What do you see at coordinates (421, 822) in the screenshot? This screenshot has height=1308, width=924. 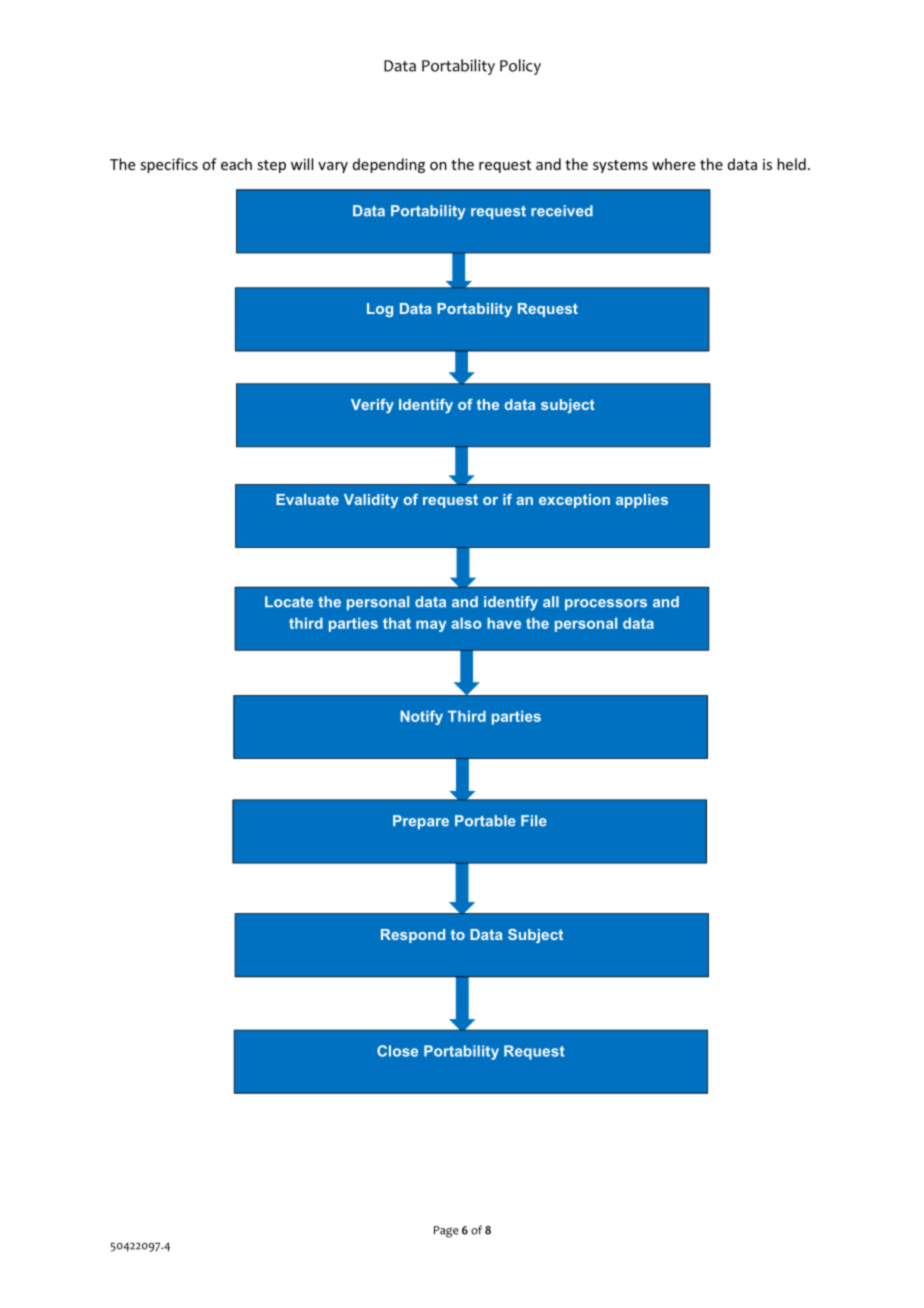 I see `Prepare` at bounding box center [421, 822].
